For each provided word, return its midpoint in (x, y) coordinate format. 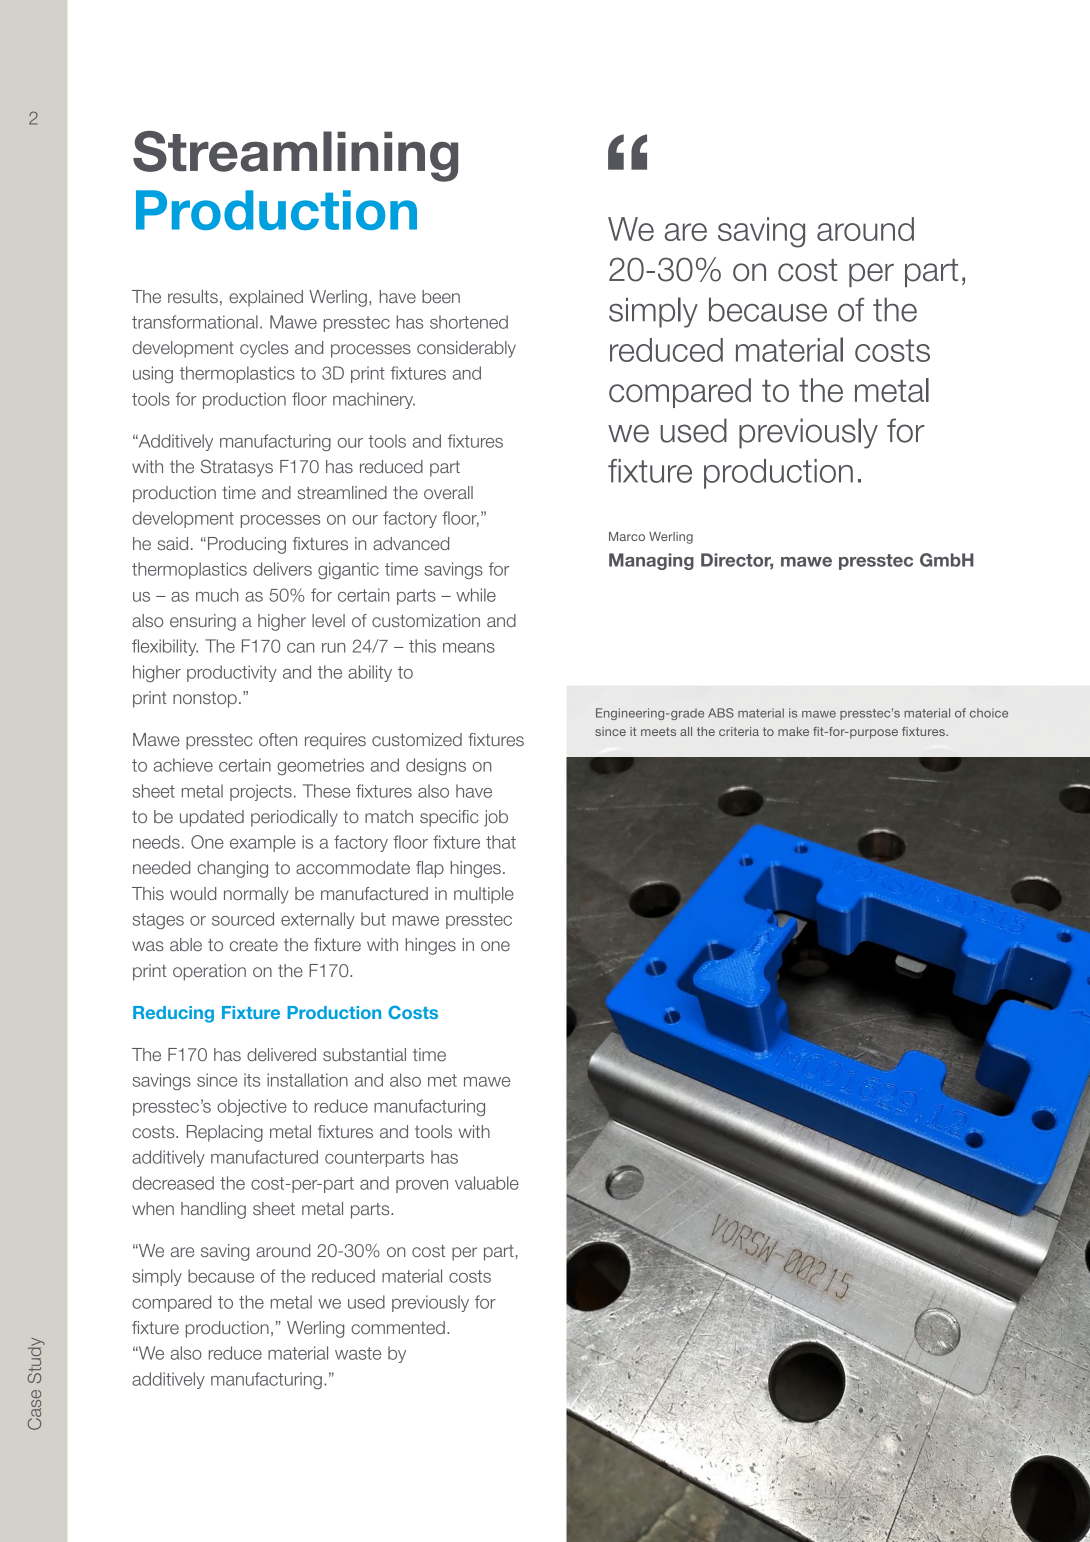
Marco (627, 536)
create (254, 945)
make (793, 731)
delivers (282, 569)
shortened (469, 322)
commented (398, 1327)
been (441, 296)
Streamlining (295, 156)
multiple (484, 895)
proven (422, 1186)
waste (358, 1353)
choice (989, 713)
